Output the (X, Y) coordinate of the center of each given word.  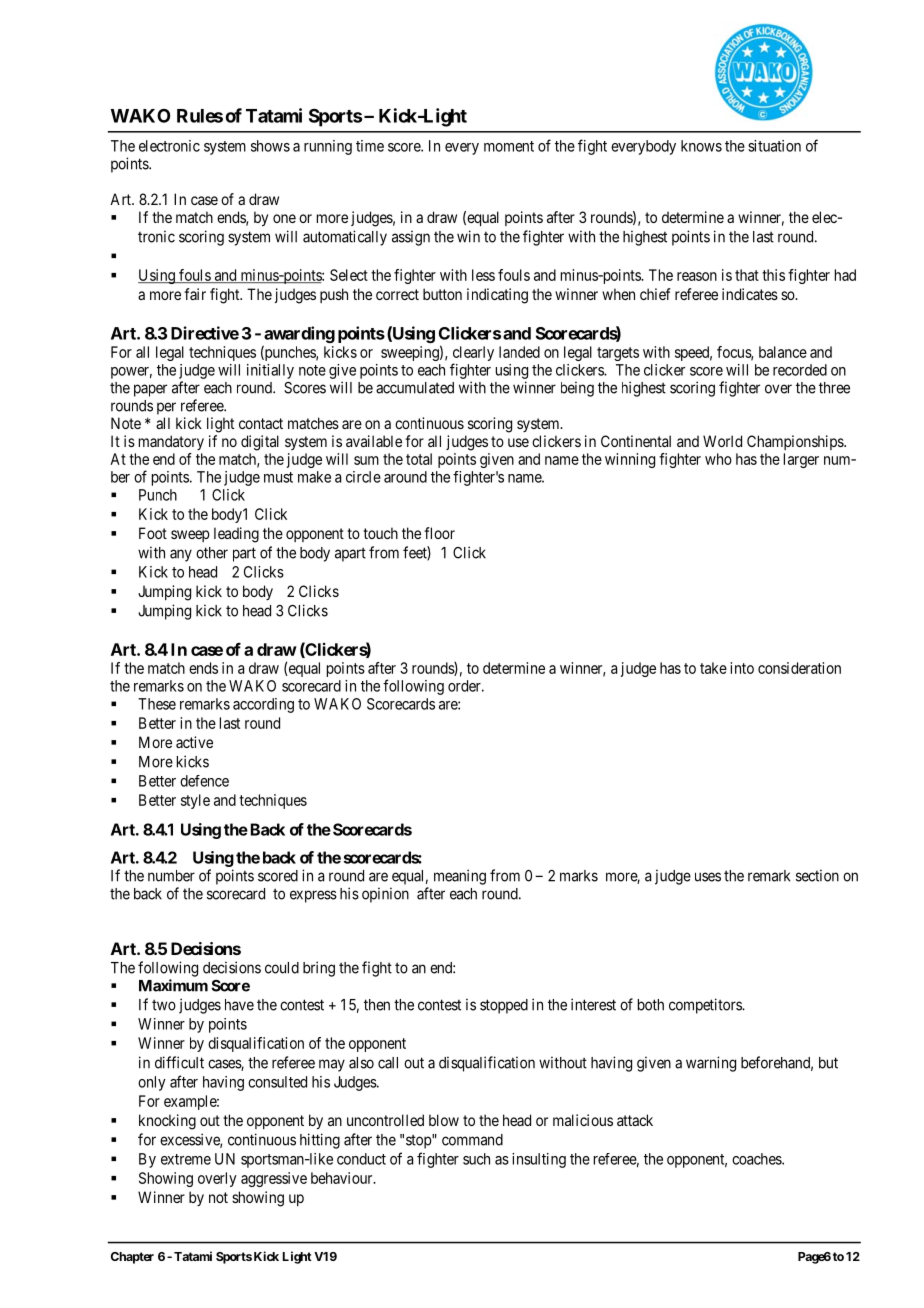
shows (270, 146)
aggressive (274, 1179)
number (171, 876)
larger (801, 460)
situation (774, 146)
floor (439, 533)
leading (236, 535)
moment (509, 146)
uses (708, 877)
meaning (460, 877)
